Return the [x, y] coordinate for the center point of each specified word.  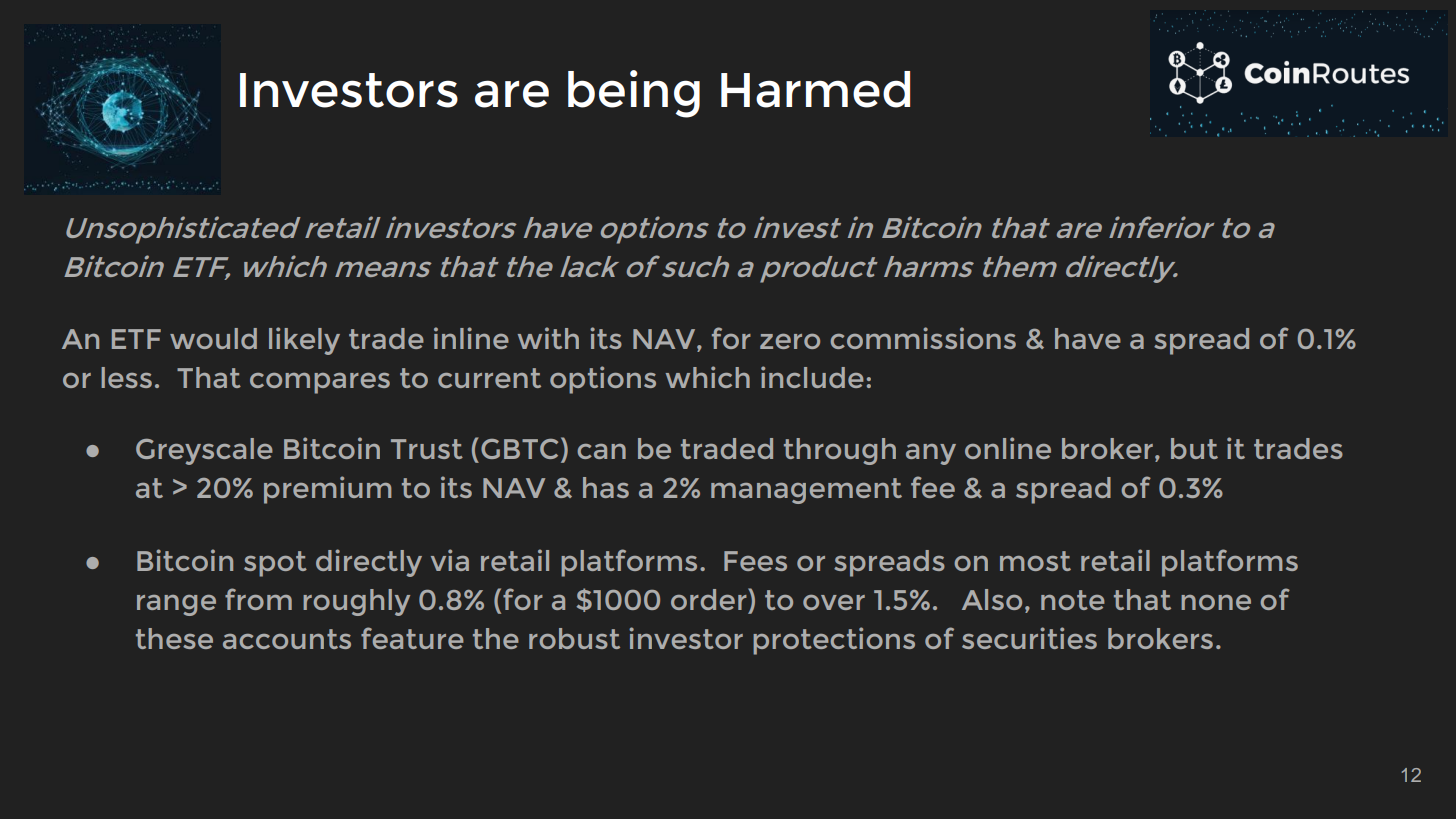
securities [1029, 638]
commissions [923, 338]
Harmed [815, 89]
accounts [287, 639]
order [710, 599]
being [634, 94]
